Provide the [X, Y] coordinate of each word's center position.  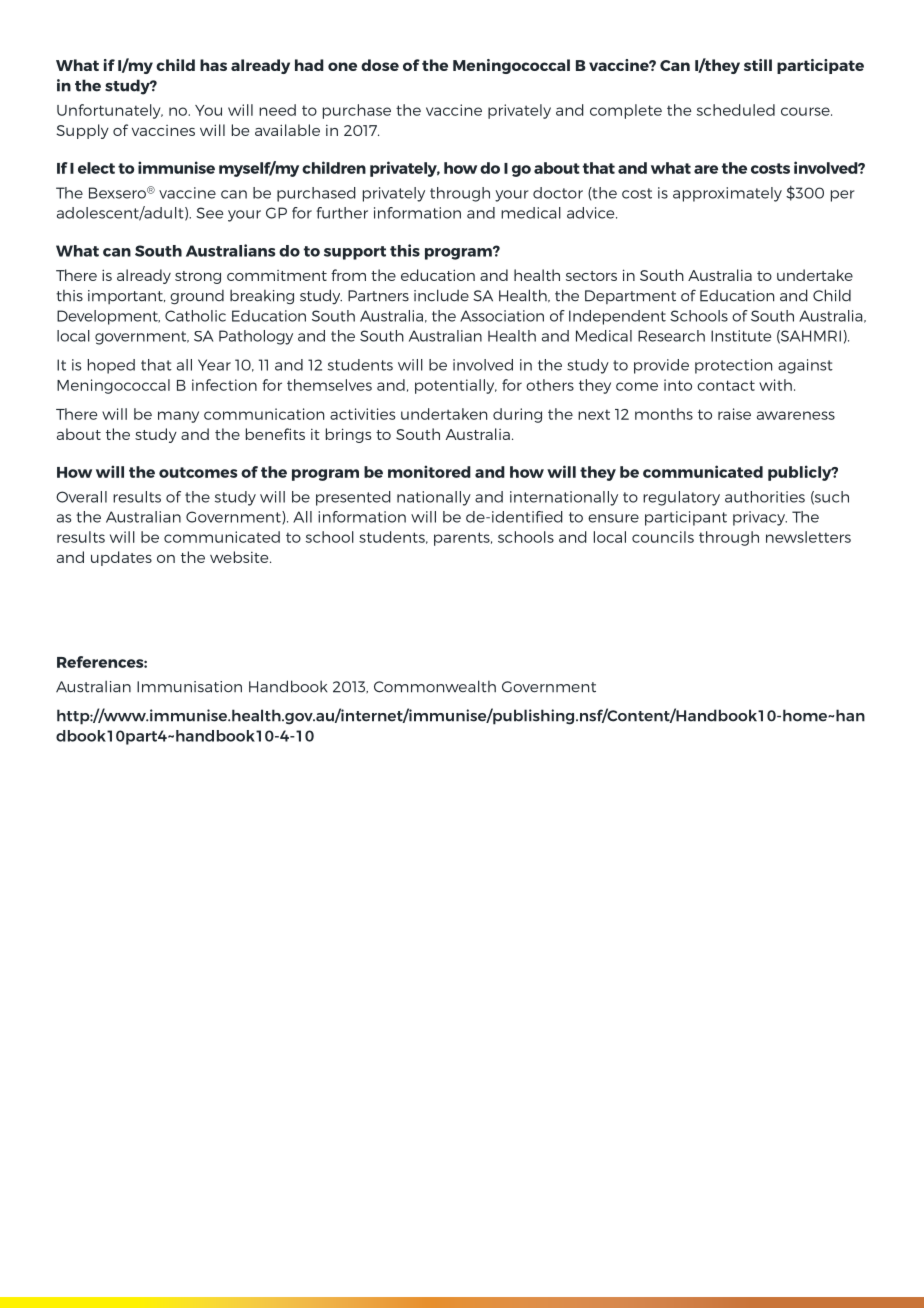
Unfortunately [110, 111]
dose [380, 65]
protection [733, 366]
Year [214, 365]
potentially [456, 386]
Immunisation [189, 687]
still [758, 65]
